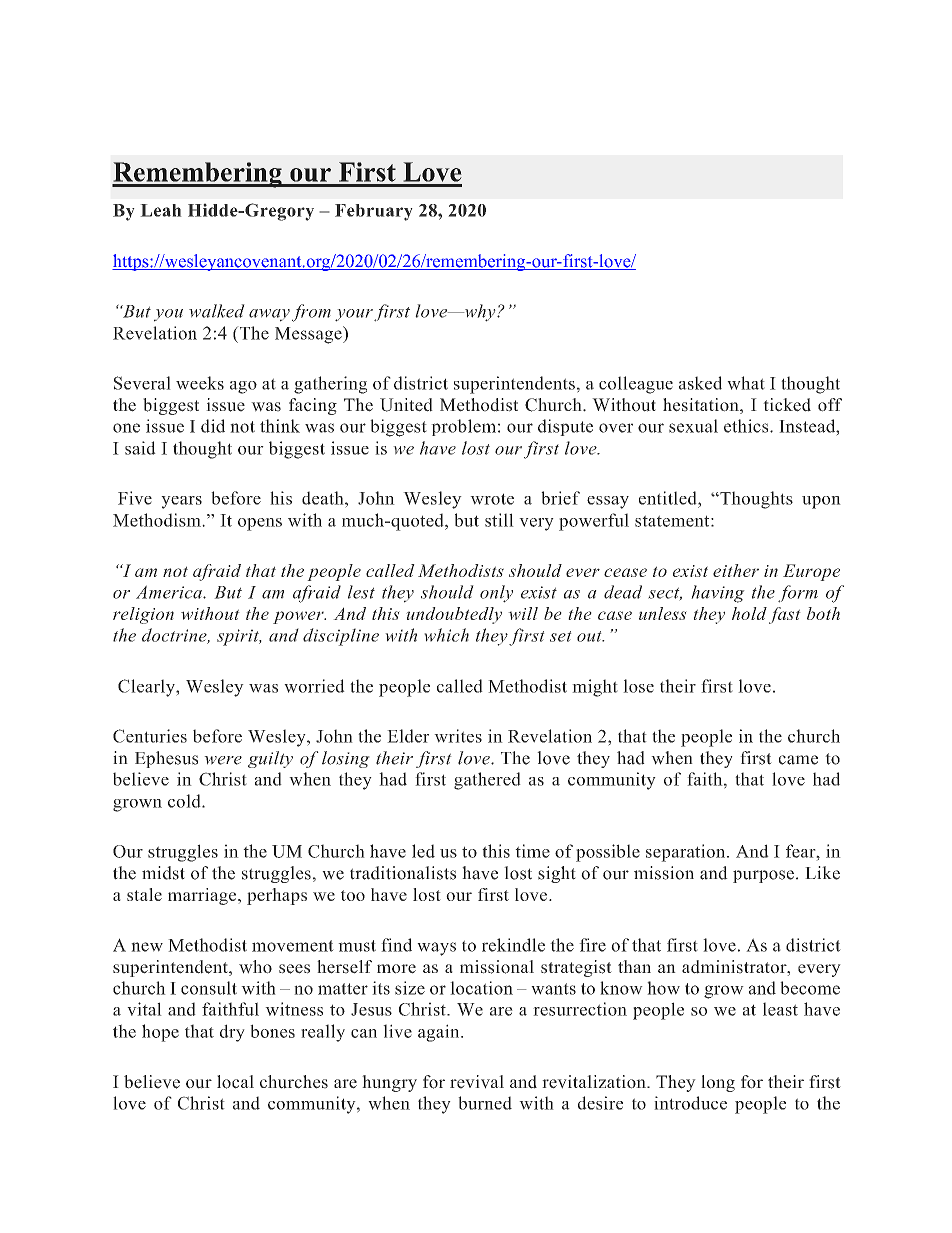 This screenshot has height=1233, width=952. Describe the element at coordinates (223, 760) in the screenshot. I see `were` at that location.
